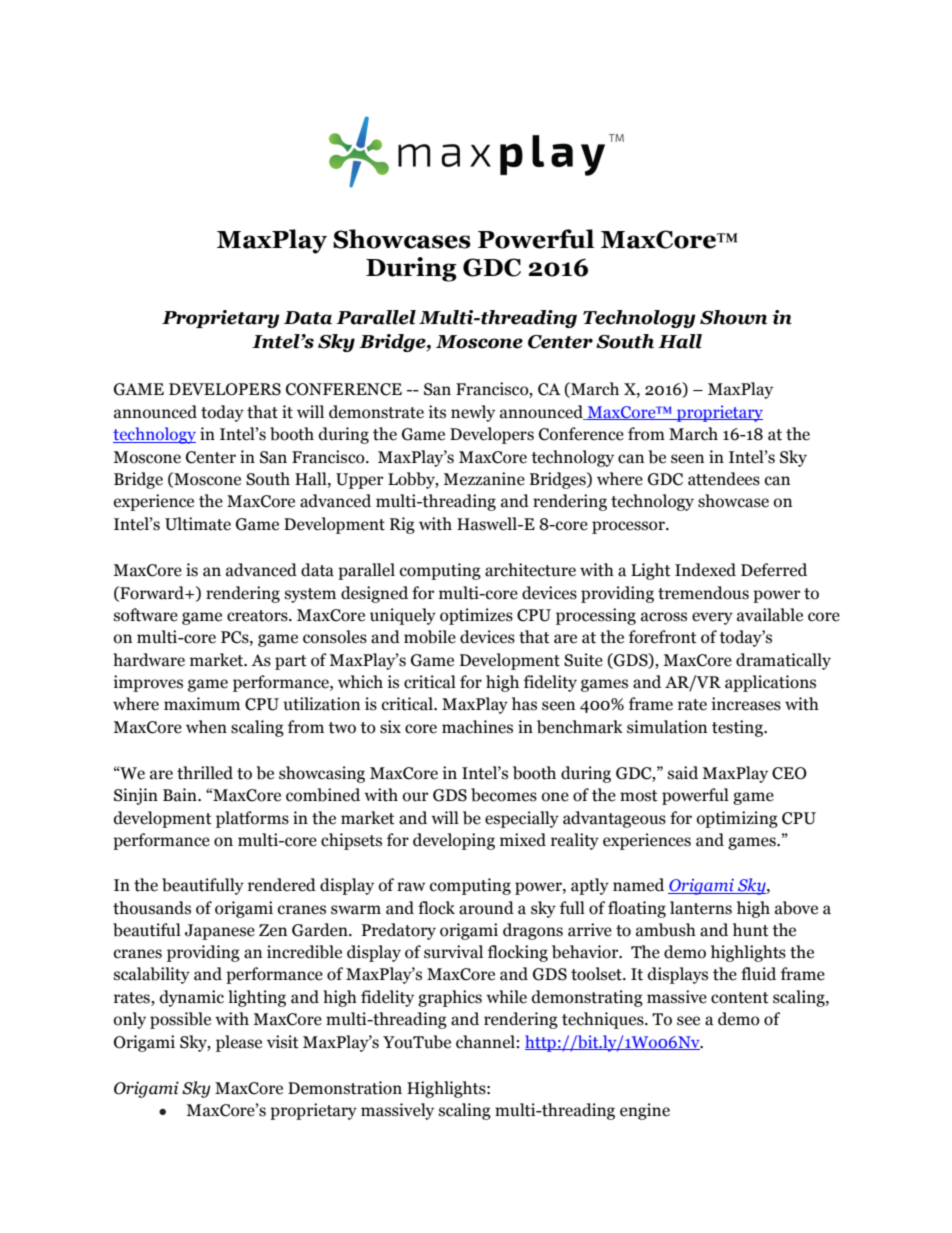 Image resolution: width=952 pixels, height=1233 pixels. Describe the element at coordinates (477, 727) in the page. I see `machines` at that location.
